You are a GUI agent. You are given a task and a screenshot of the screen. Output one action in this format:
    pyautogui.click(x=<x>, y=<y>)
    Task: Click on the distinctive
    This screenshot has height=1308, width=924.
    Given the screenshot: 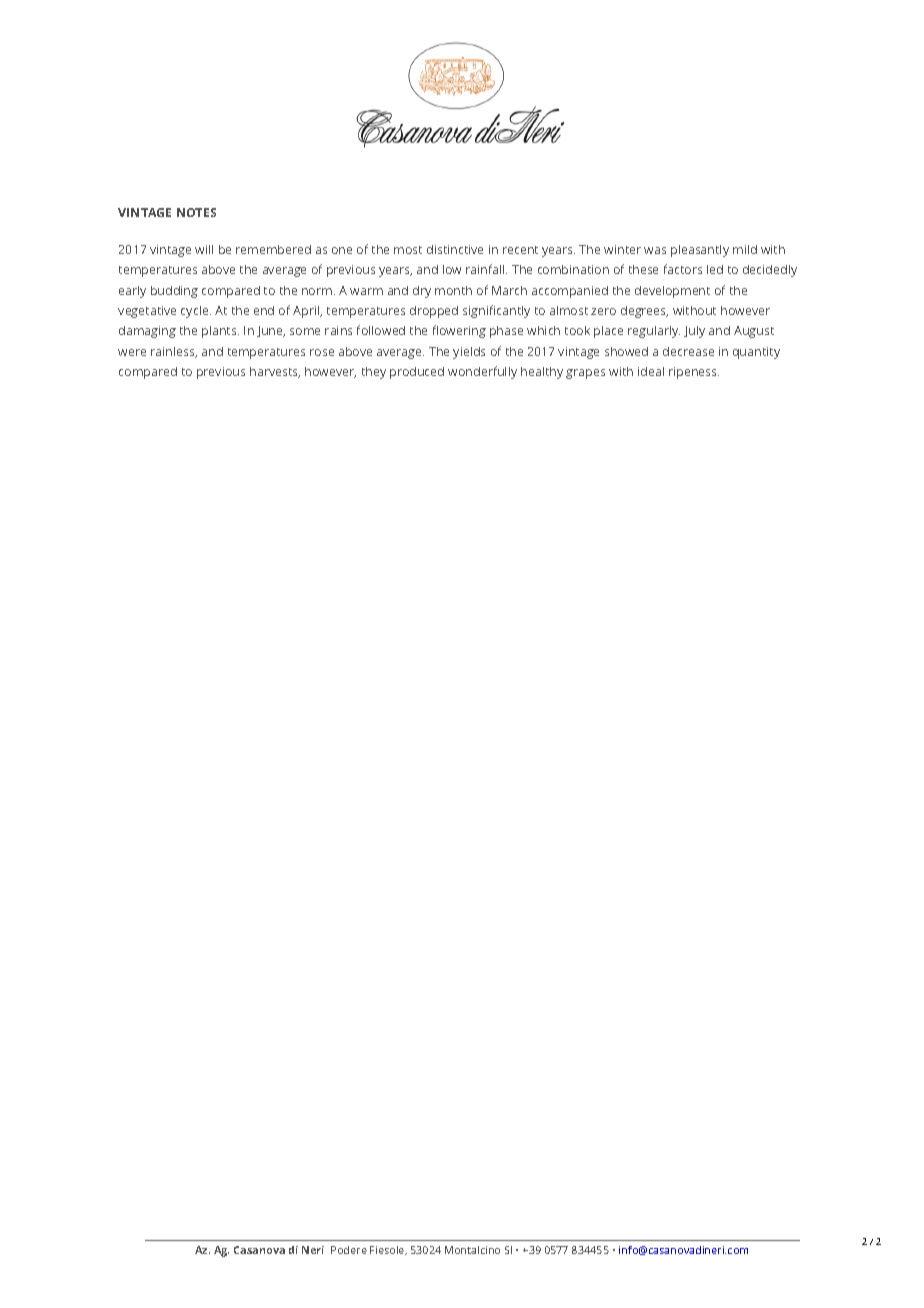 What is the action you would take?
    pyautogui.click(x=455, y=249)
